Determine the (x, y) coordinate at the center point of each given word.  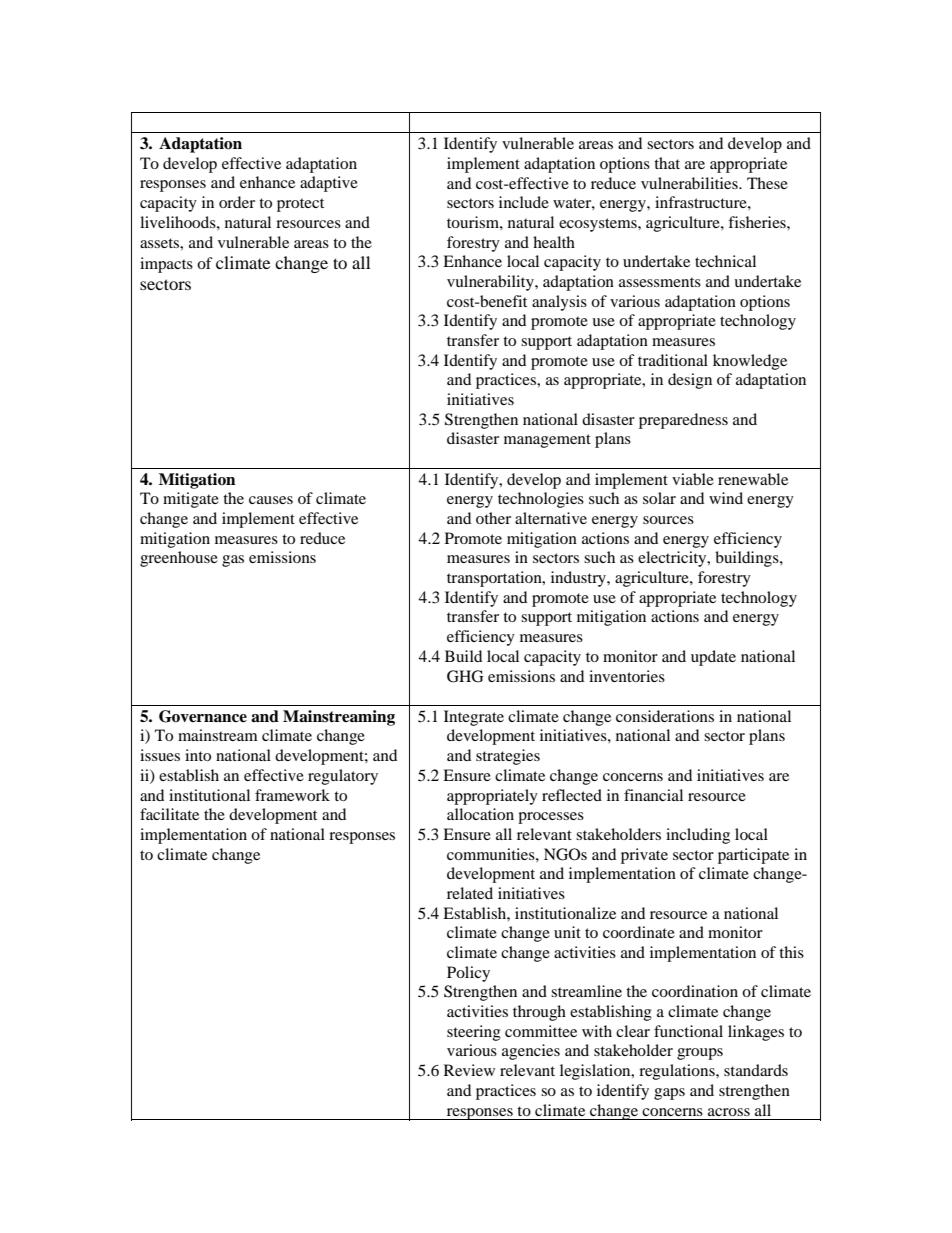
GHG (465, 676)
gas (233, 561)
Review (469, 1070)
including (698, 836)
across (729, 1112)
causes (271, 500)
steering (474, 1033)
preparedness (683, 421)
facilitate (169, 814)
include (524, 202)
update (713, 658)
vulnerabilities (690, 183)
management (547, 441)
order (237, 202)
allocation (480, 814)
